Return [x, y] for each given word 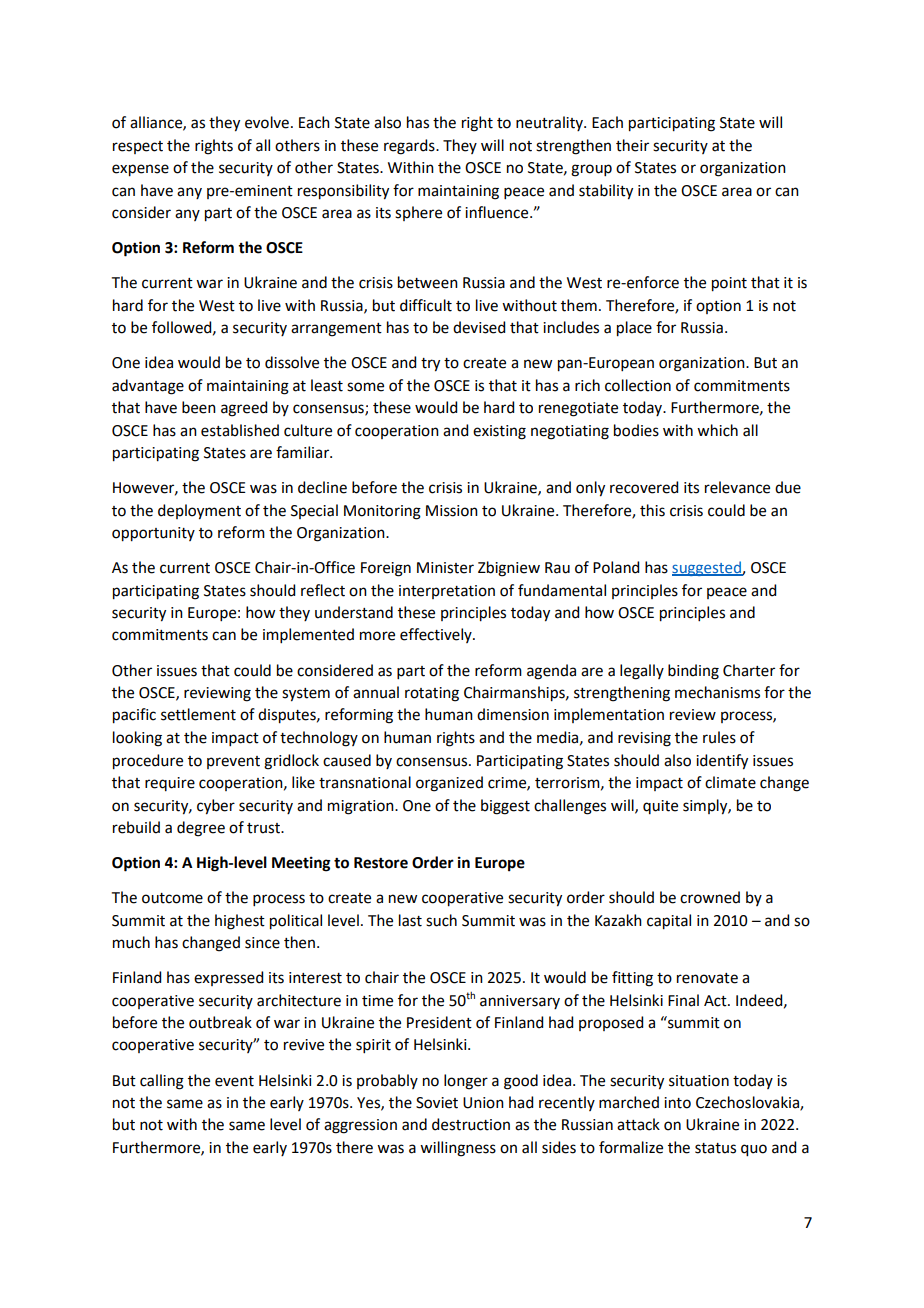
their [632, 145]
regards [410, 147]
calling [162, 1082]
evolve [267, 122]
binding [693, 672]
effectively [437, 635]
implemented [308, 635]
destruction [471, 1124]
